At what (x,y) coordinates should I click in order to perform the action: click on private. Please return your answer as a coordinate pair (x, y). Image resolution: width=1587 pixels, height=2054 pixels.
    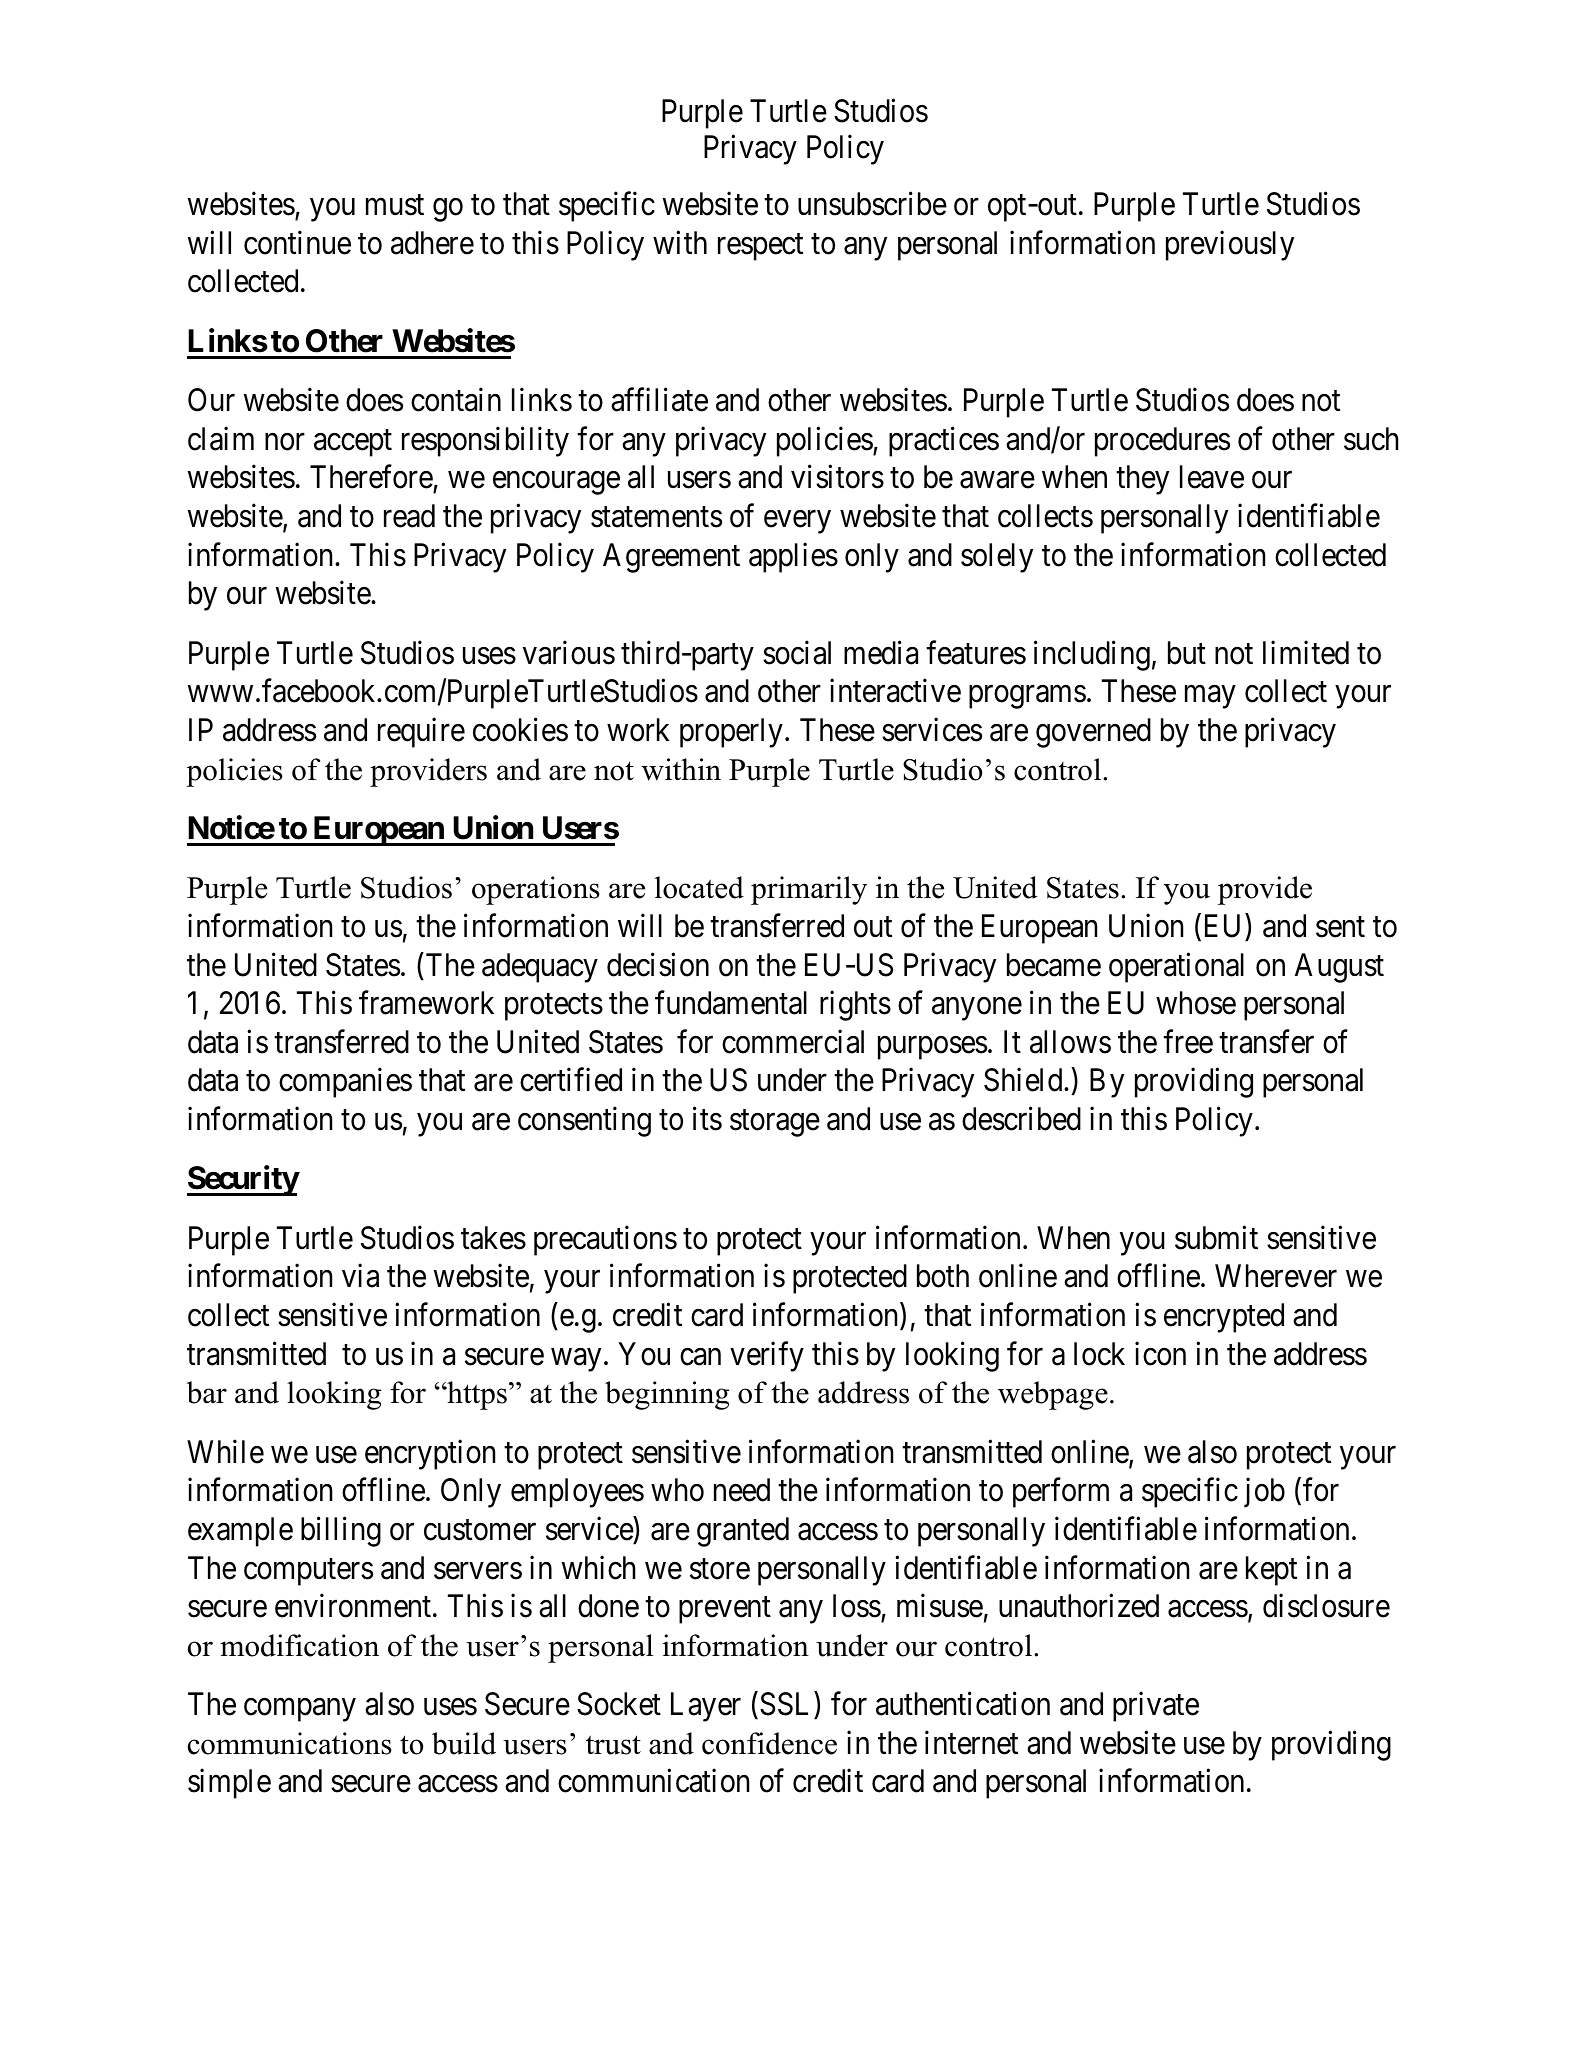
    Looking at the image, I should click on (1156, 1707).
